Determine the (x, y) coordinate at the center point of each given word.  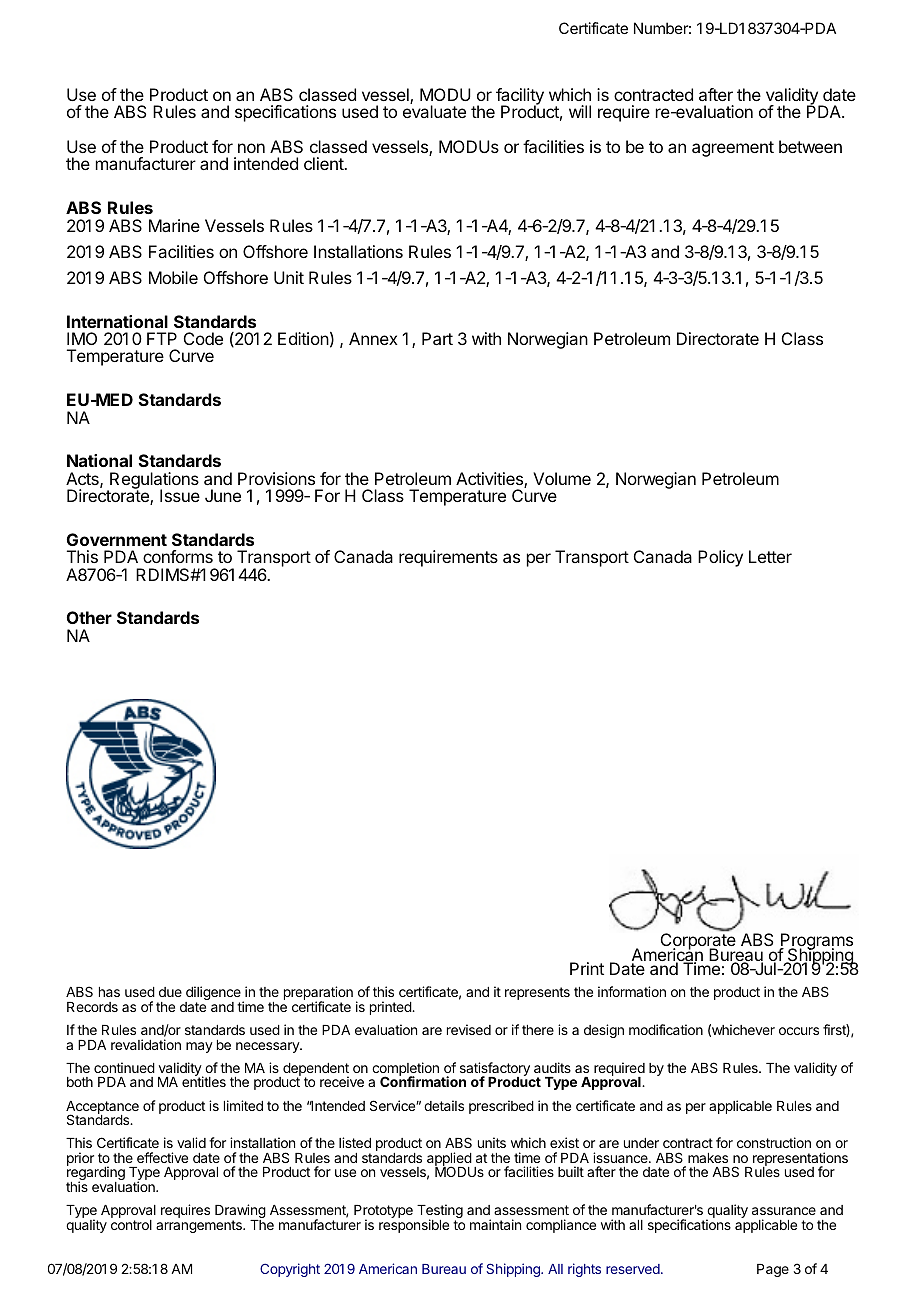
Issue (180, 495)
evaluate (434, 111)
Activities (490, 480)
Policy (720, 558)
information (632, 991)
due (170, 992)
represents (537, 993)
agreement (733, 149)
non (251, 148)
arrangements (200, 1226)
